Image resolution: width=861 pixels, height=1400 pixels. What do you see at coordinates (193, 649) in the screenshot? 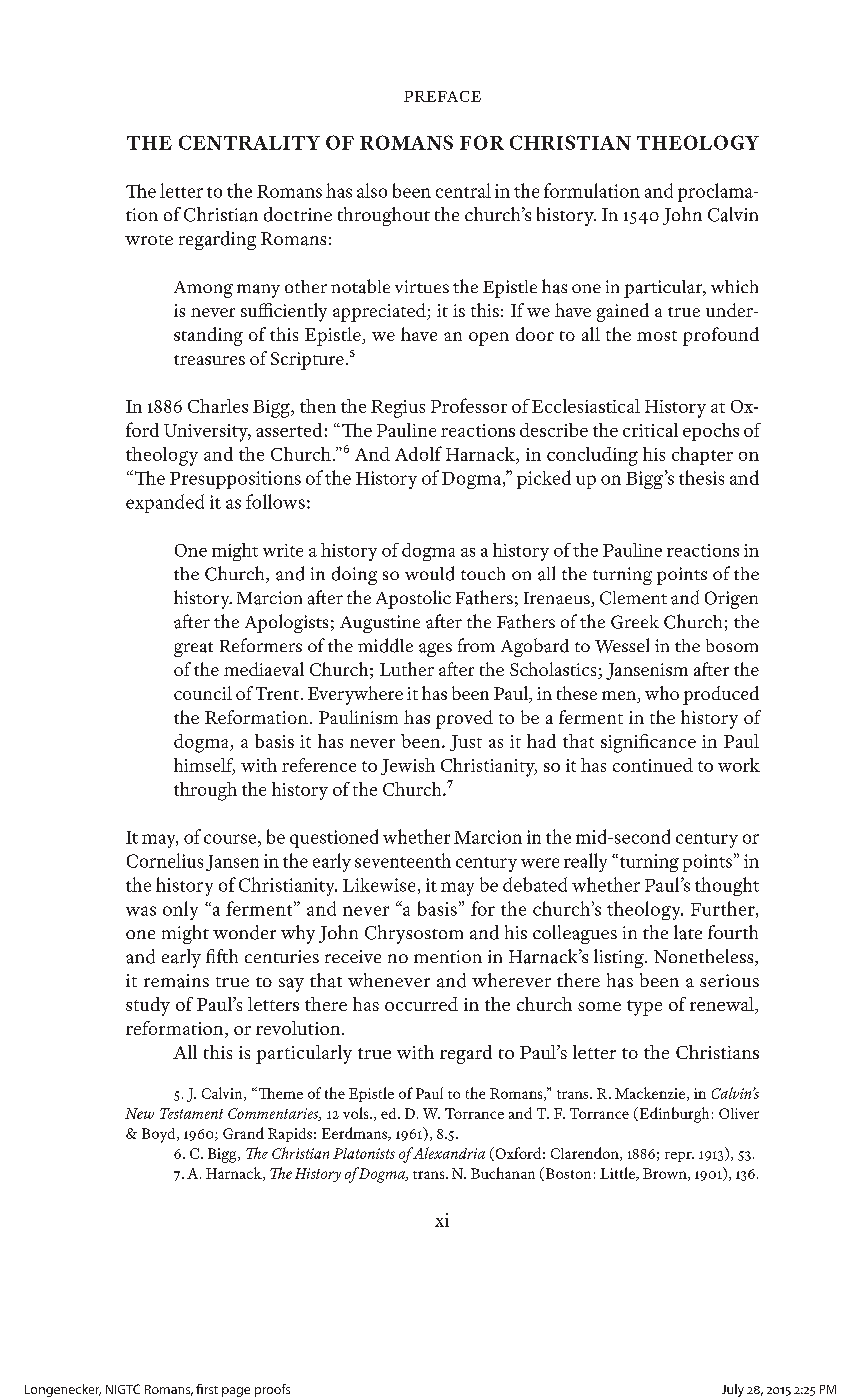
I see `great` at bounding box center [193, 649].
